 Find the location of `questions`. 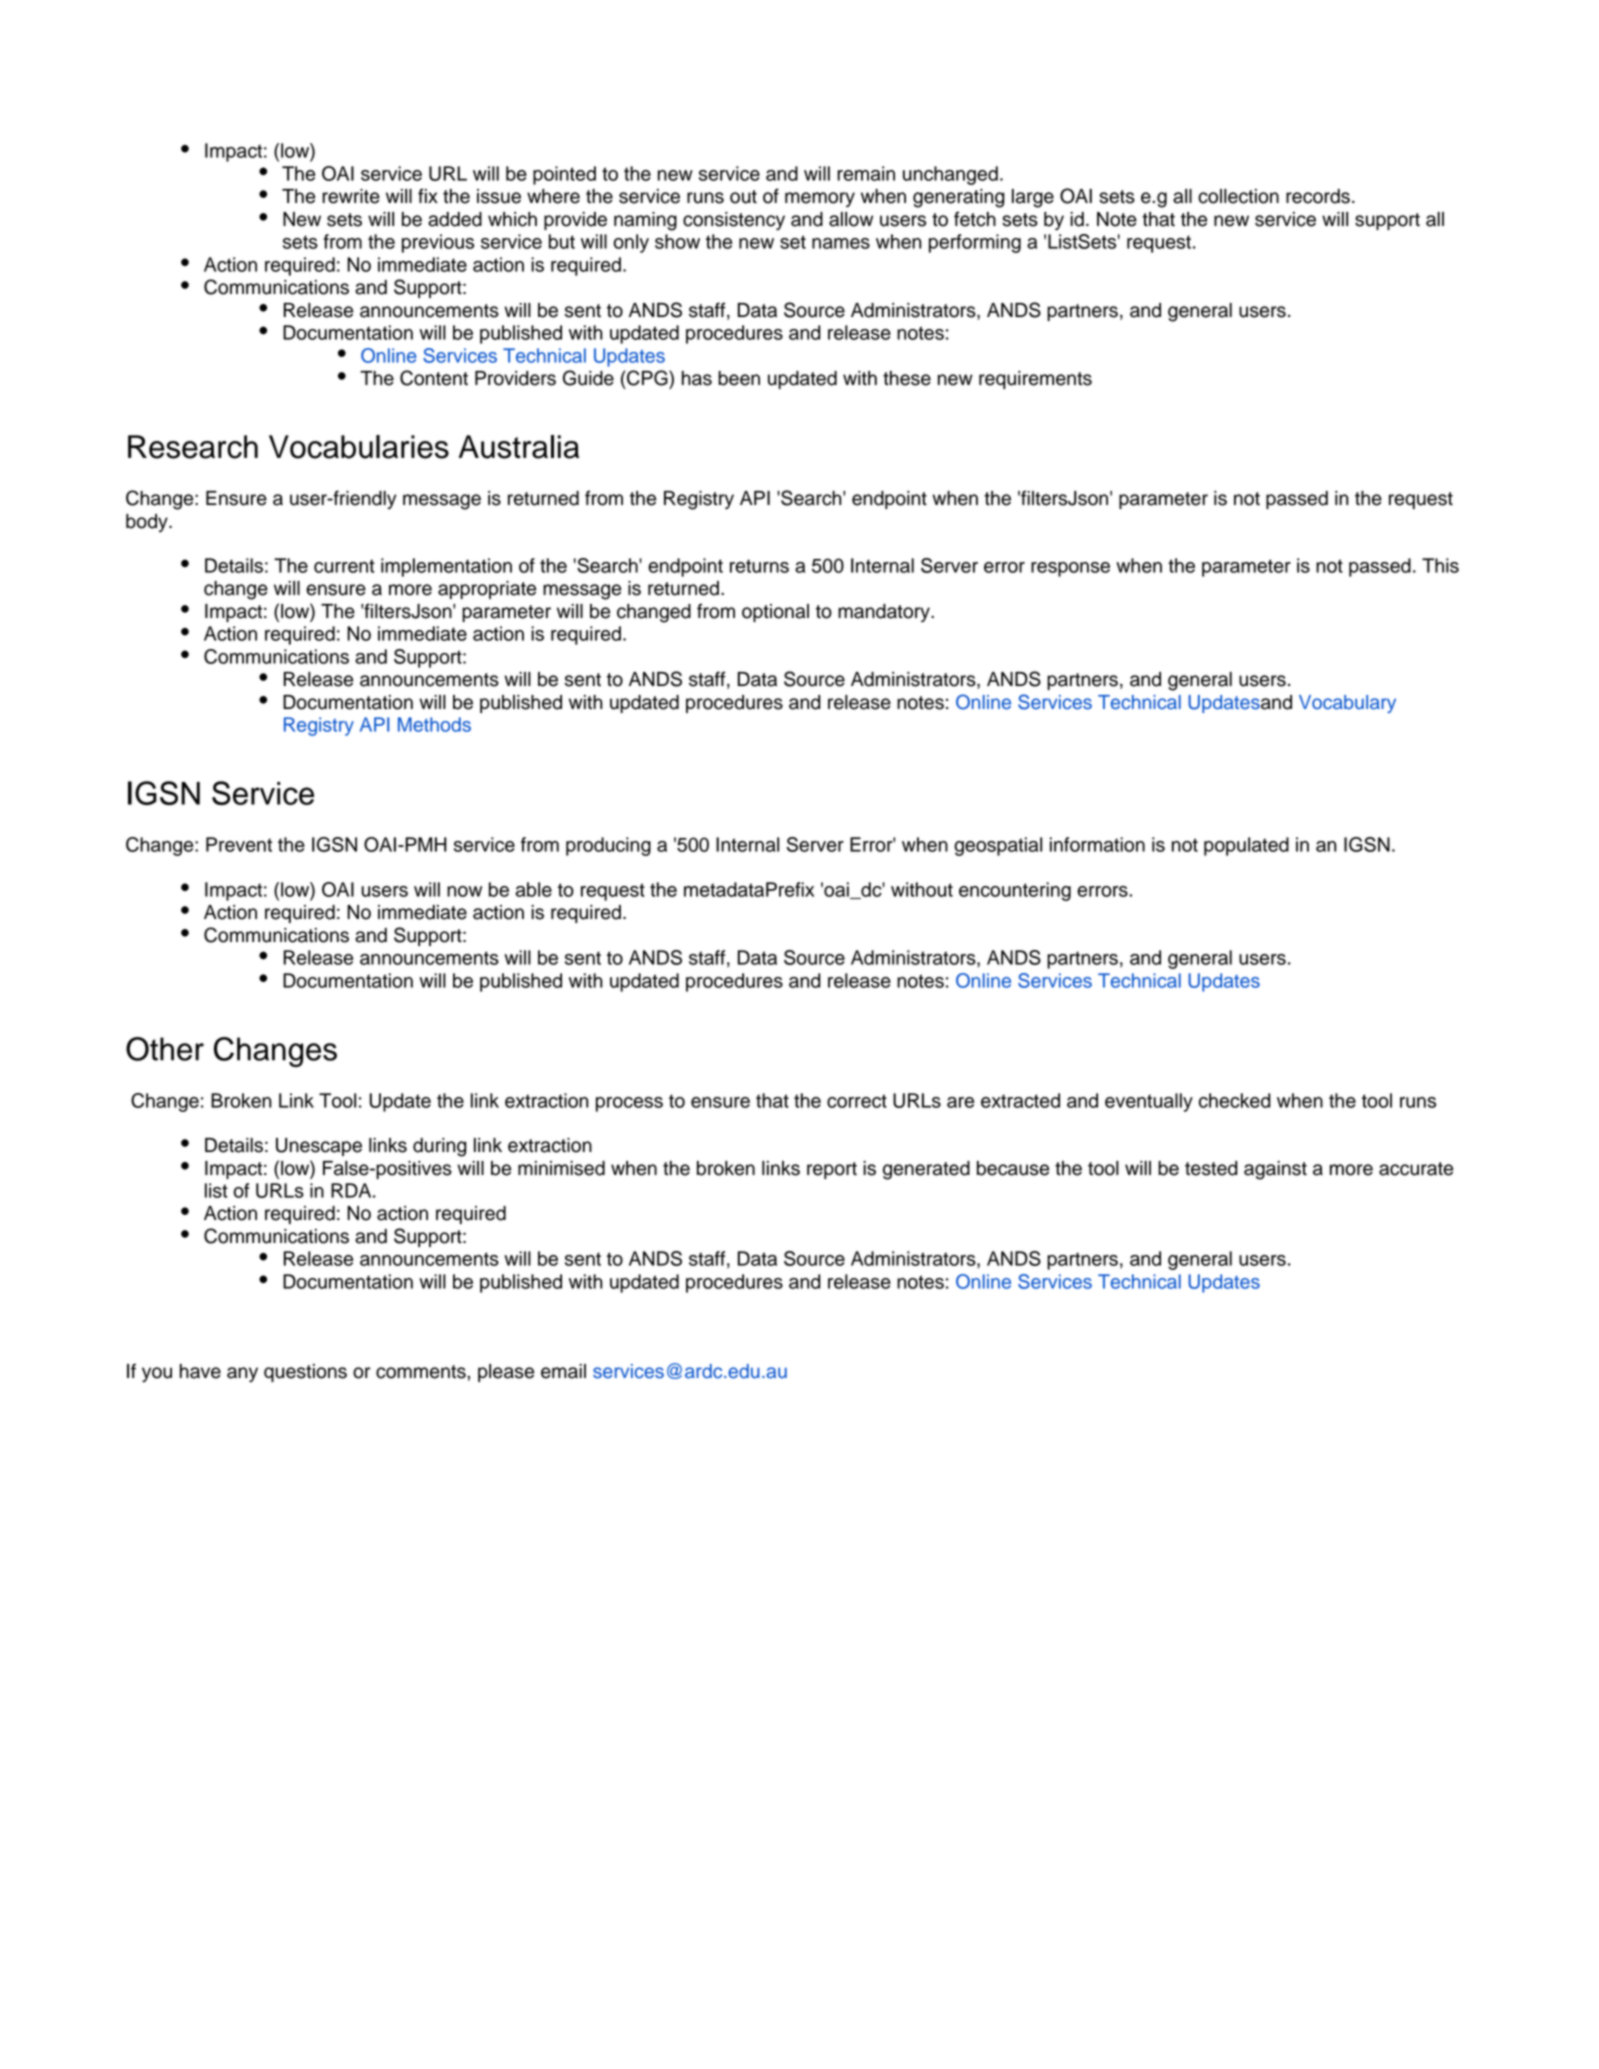

questions is located at coordinates (305, 1373).
